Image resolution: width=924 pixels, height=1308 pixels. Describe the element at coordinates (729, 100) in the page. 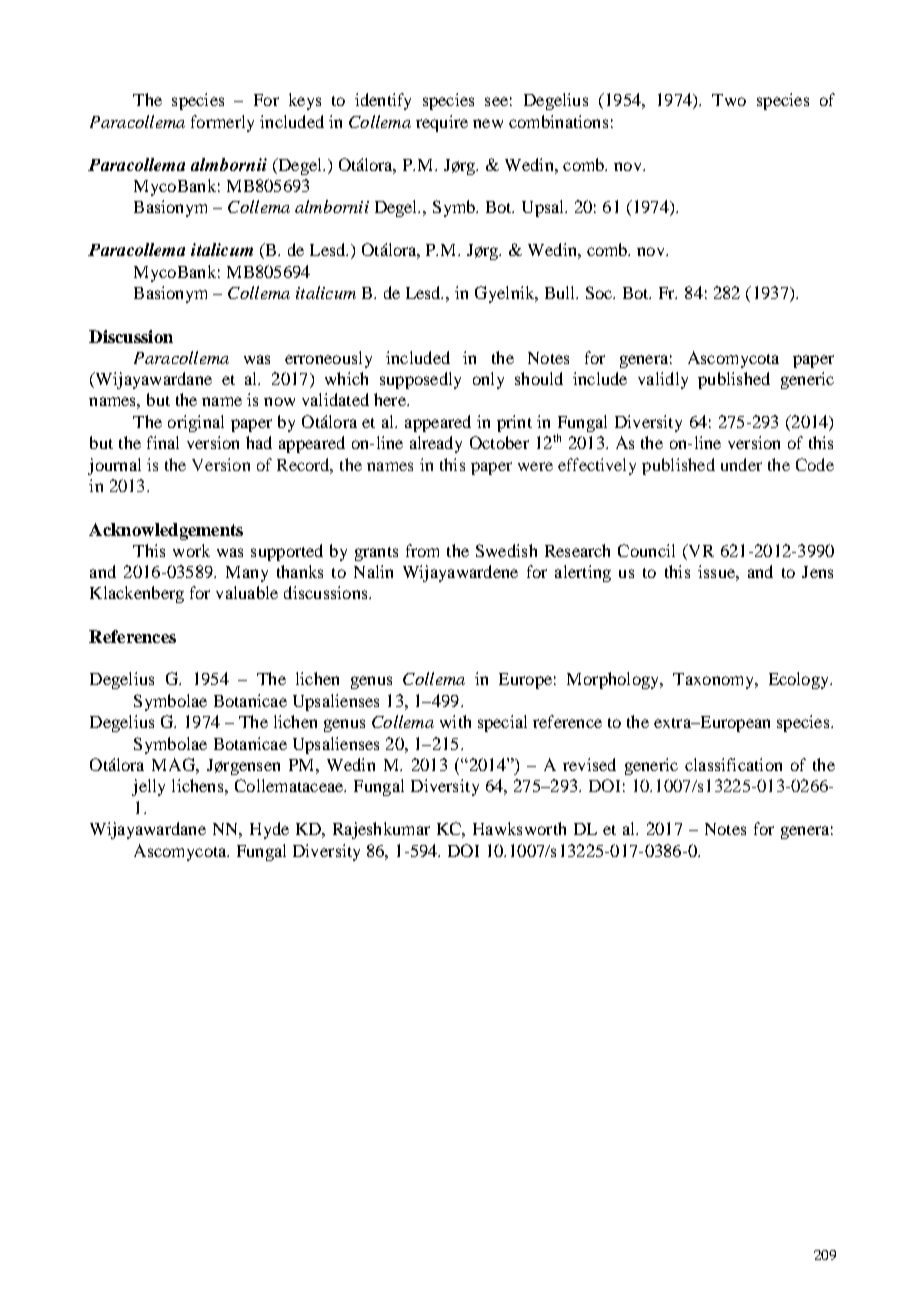

I see `Two` at that location.
